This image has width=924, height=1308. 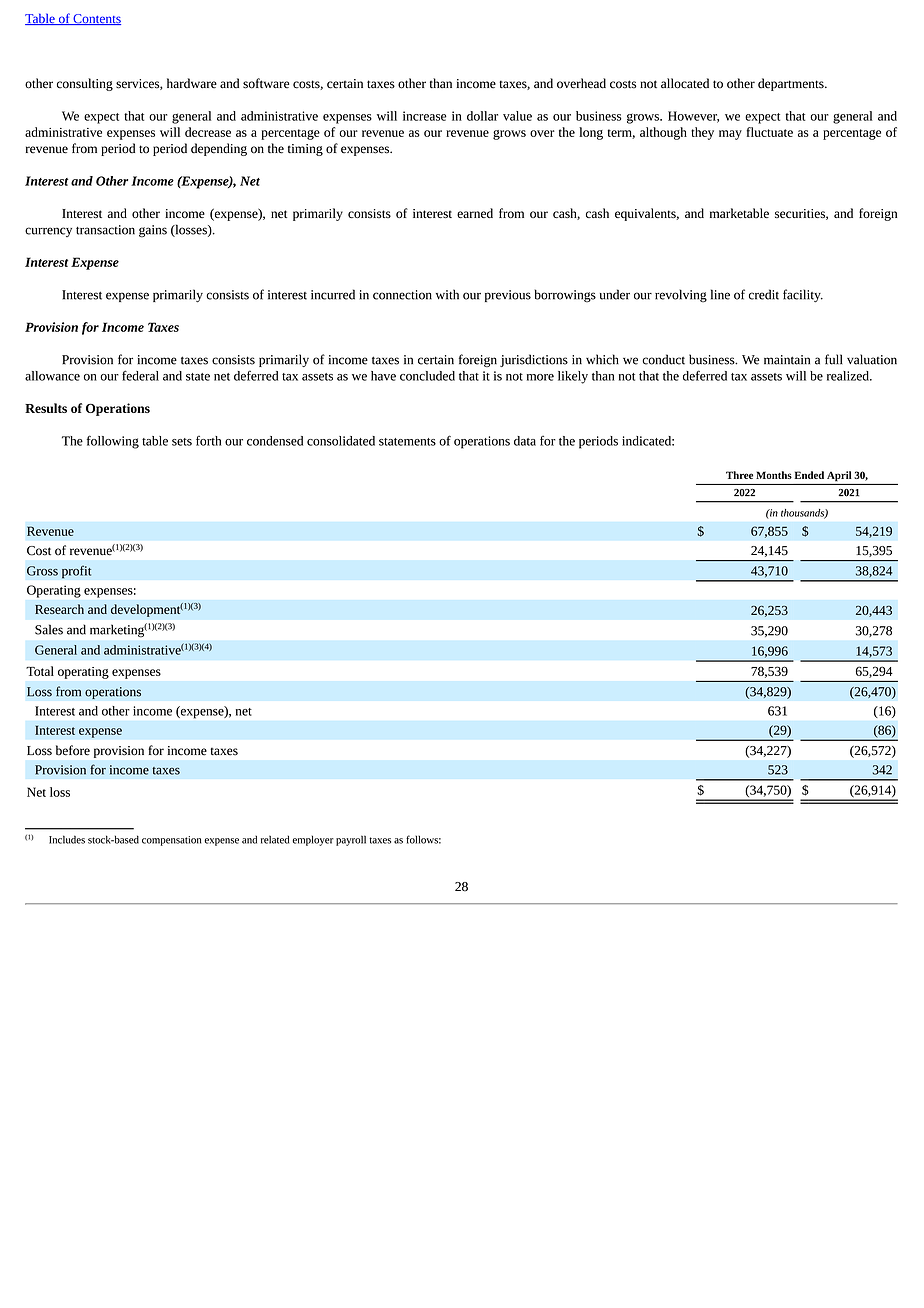 I want to click on credit, so click(x=764, y=294).
